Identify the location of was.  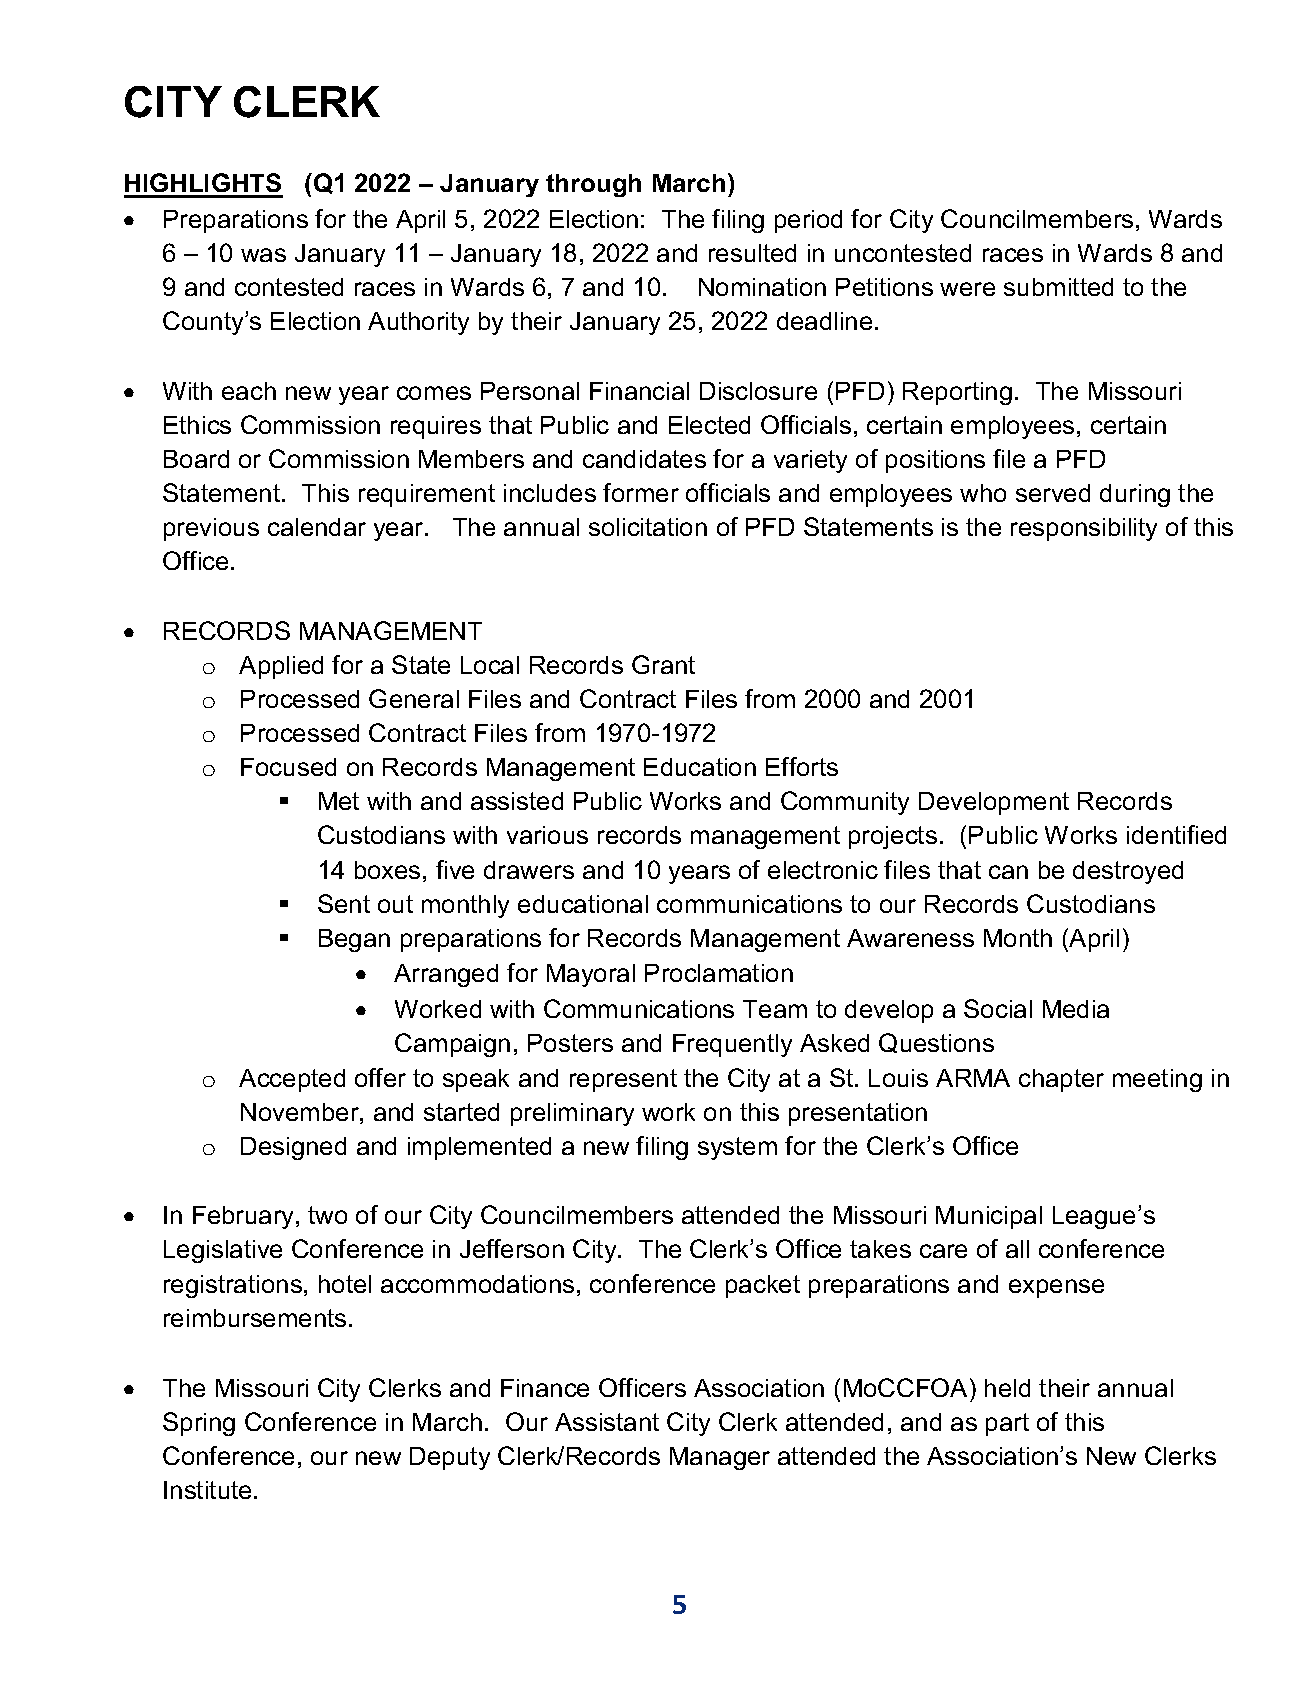
(263, 255).
